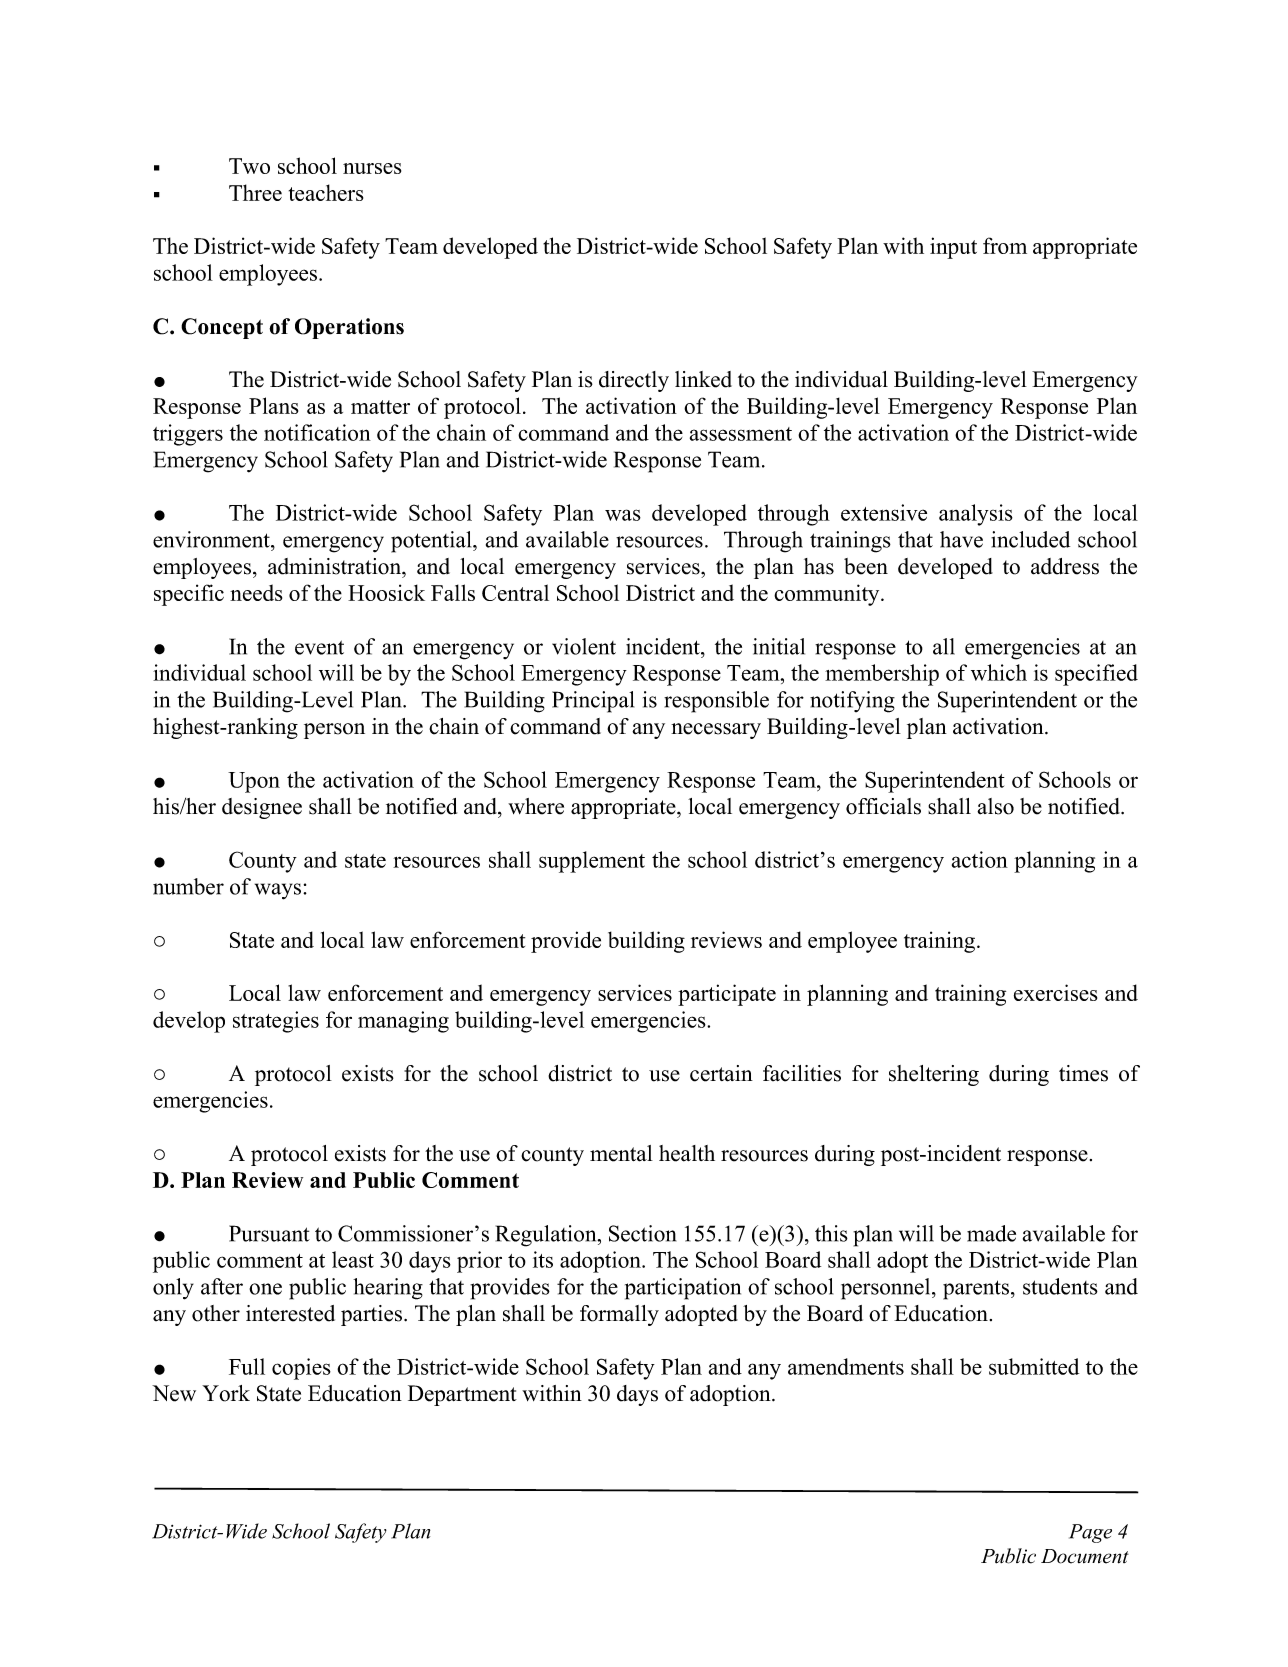 Image resolution: width=1288 pixels, height=1667 pixels. What do you see at coordinates (623, 515) in the document?
I see `was` at bounding box center [623, 515].
